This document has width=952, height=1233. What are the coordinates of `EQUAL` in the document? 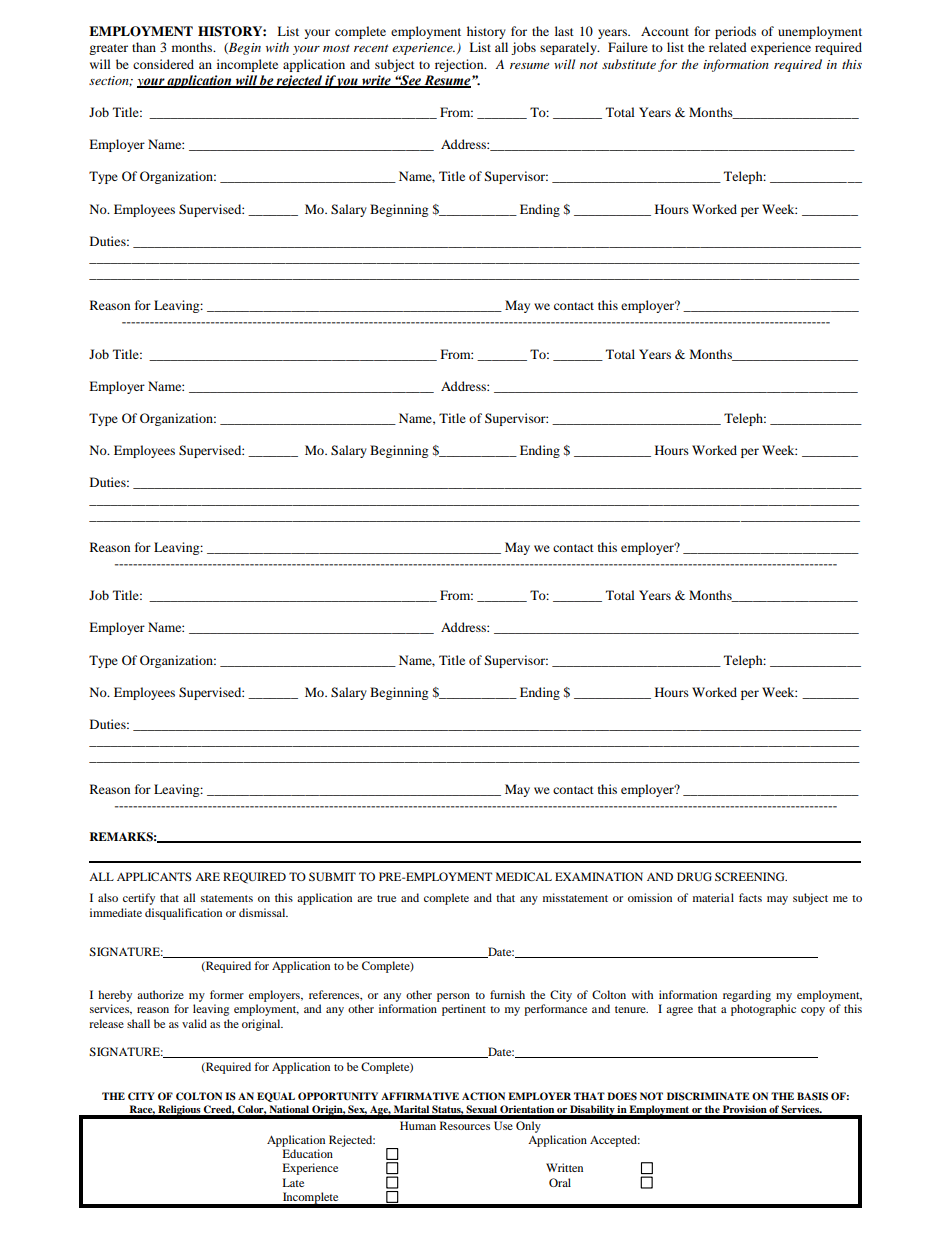 It's located at (276, 1097).
